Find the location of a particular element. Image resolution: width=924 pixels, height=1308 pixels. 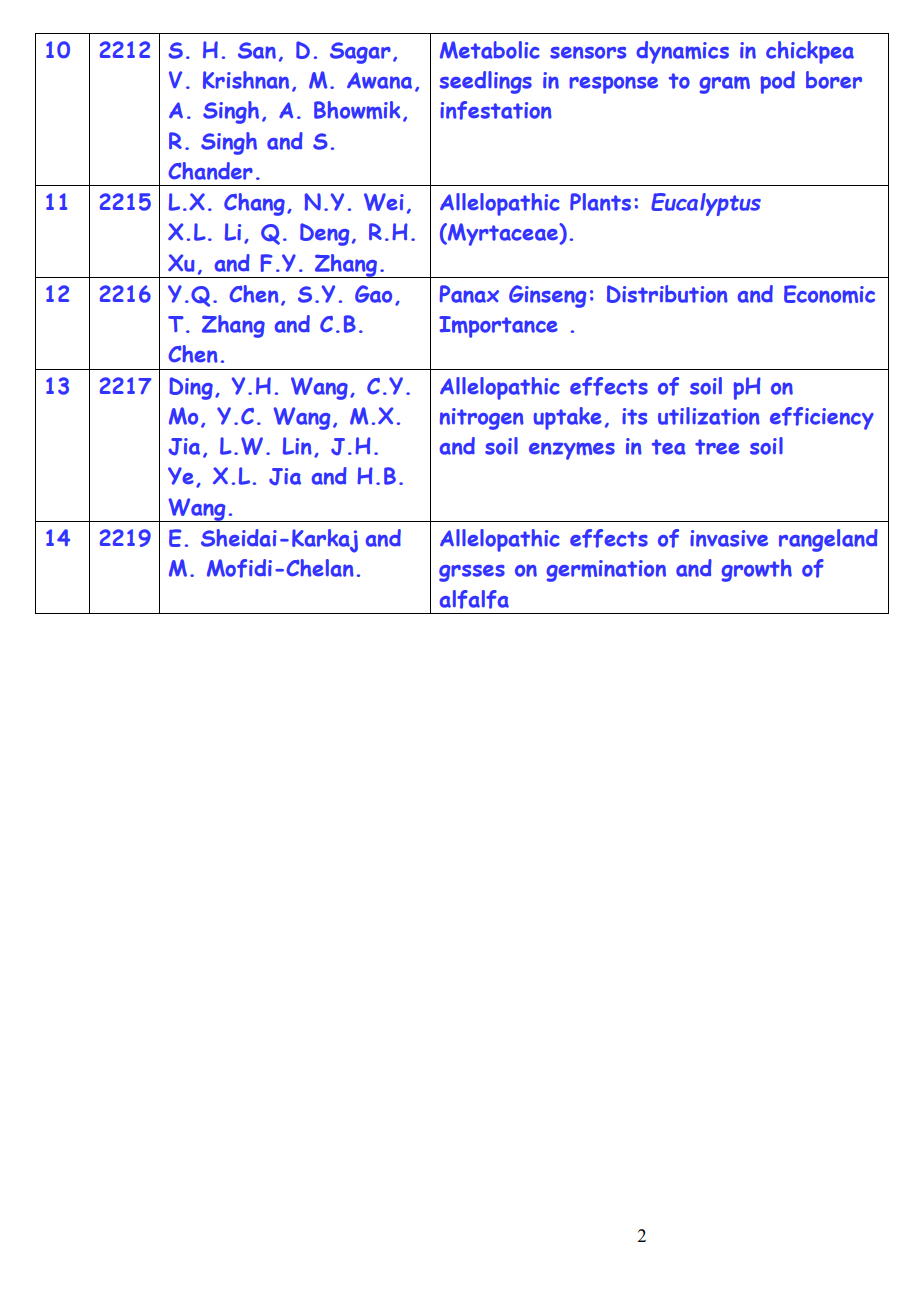

Metabolic is located at coordinates (490, 50).
